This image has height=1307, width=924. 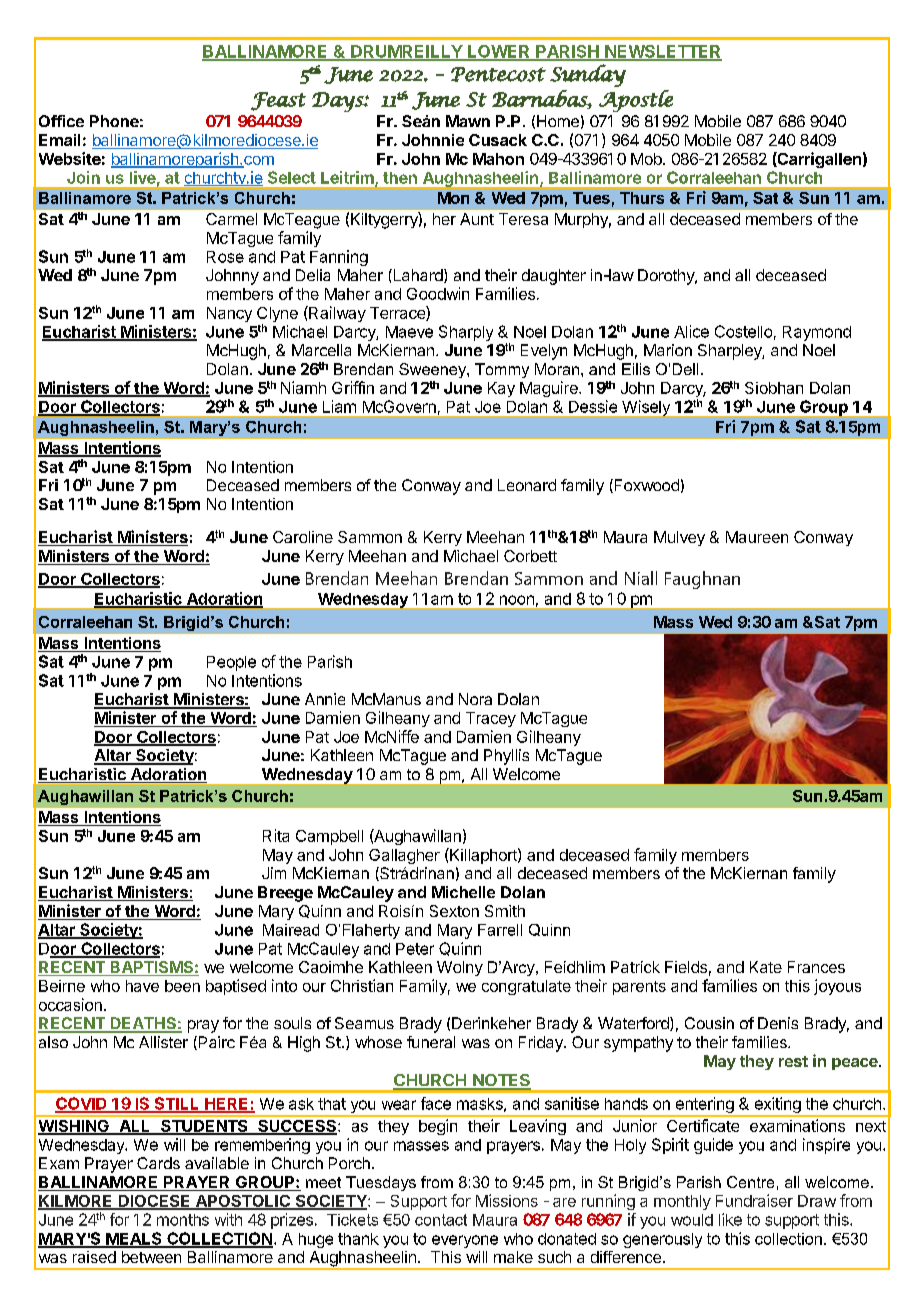 I want to click on Kate, so click(x=766, y=967).
